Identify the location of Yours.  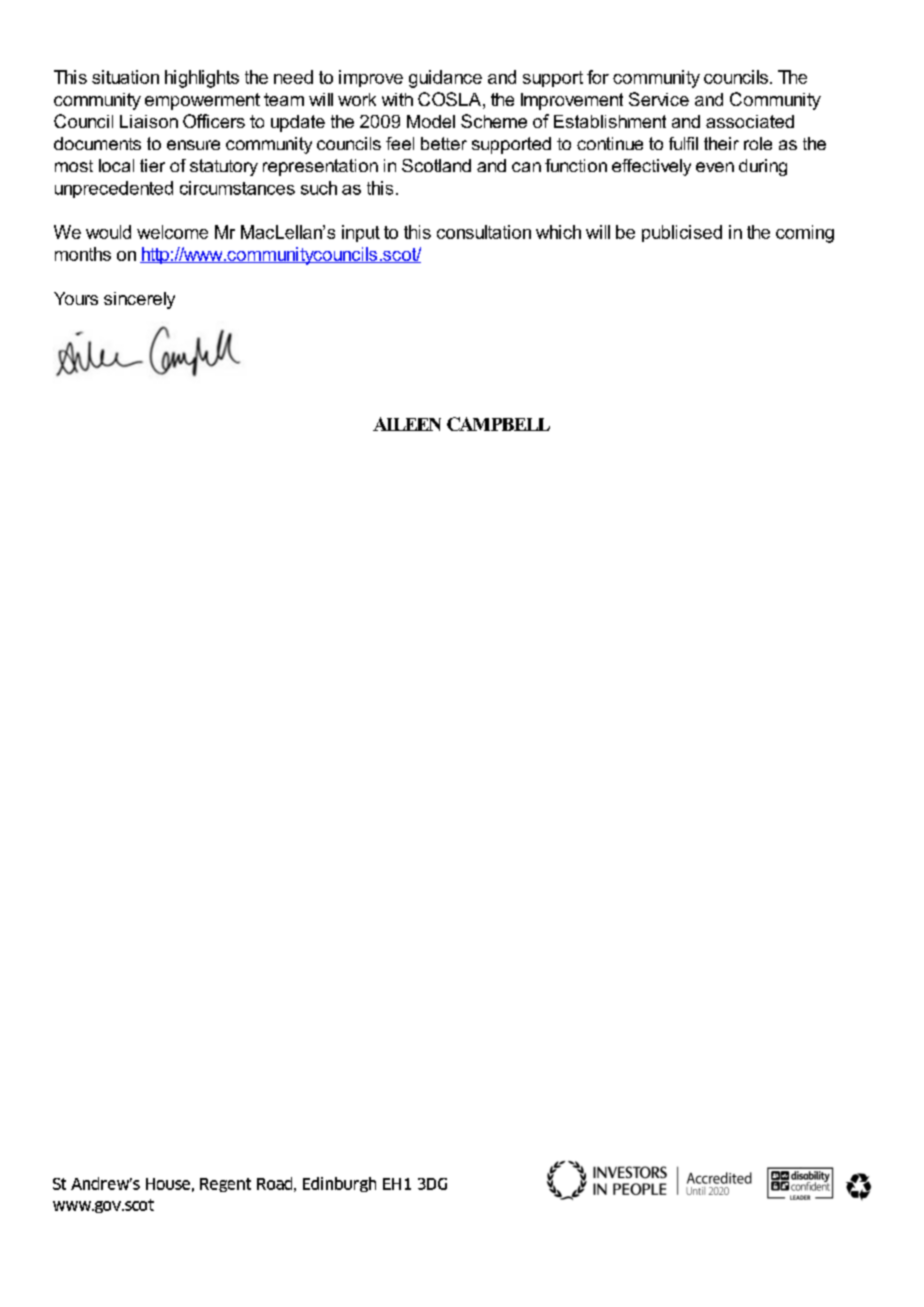
(76, 298).
